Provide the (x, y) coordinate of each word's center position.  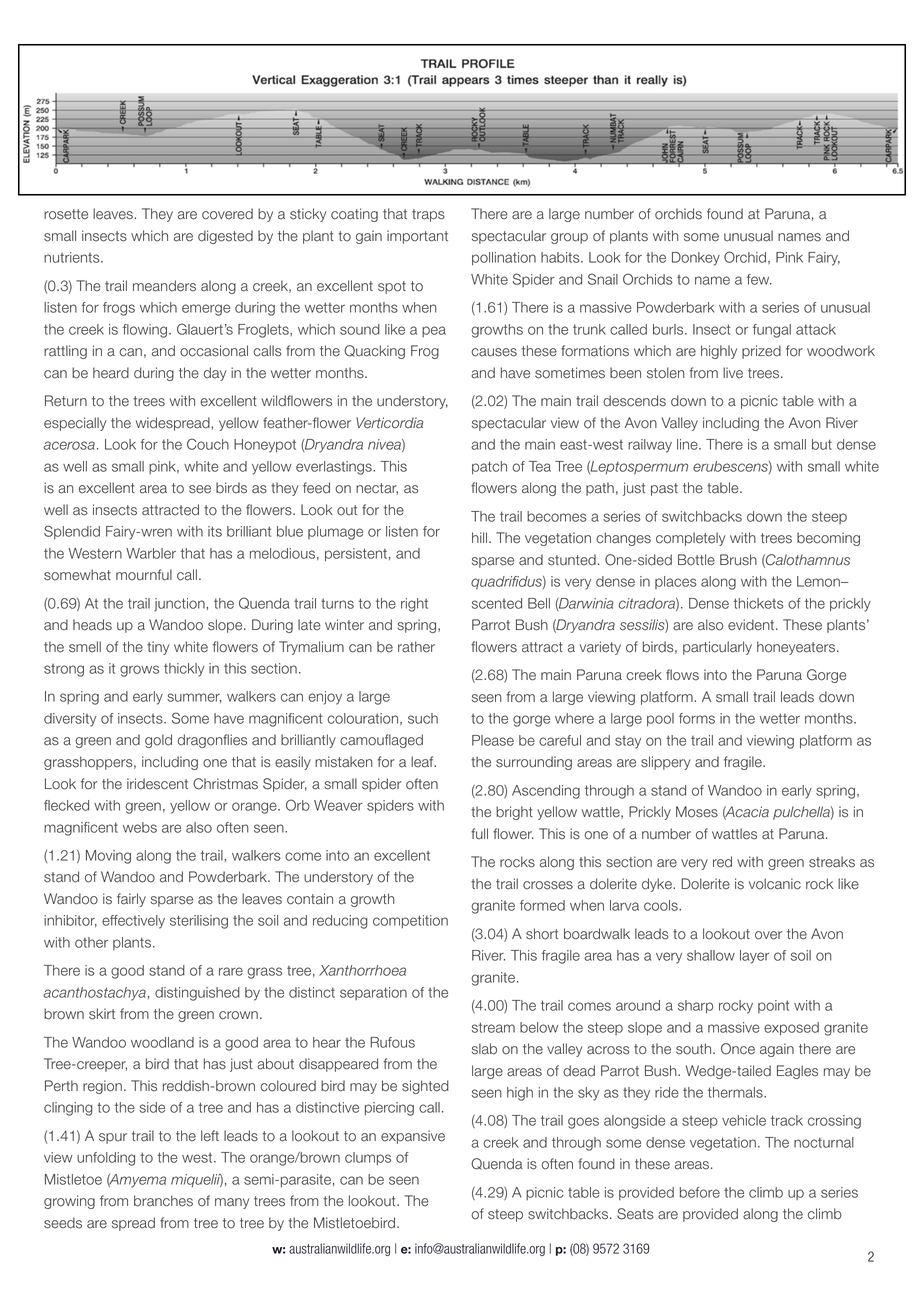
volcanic (775, 884)
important (417, 237)
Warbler (151, 553)
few (759, 279)
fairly (131, 900)
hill (479, 537)
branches (163, 1201)
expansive (413, 1137)
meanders (164, 286)
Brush (738, 560)
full (479, 834)
